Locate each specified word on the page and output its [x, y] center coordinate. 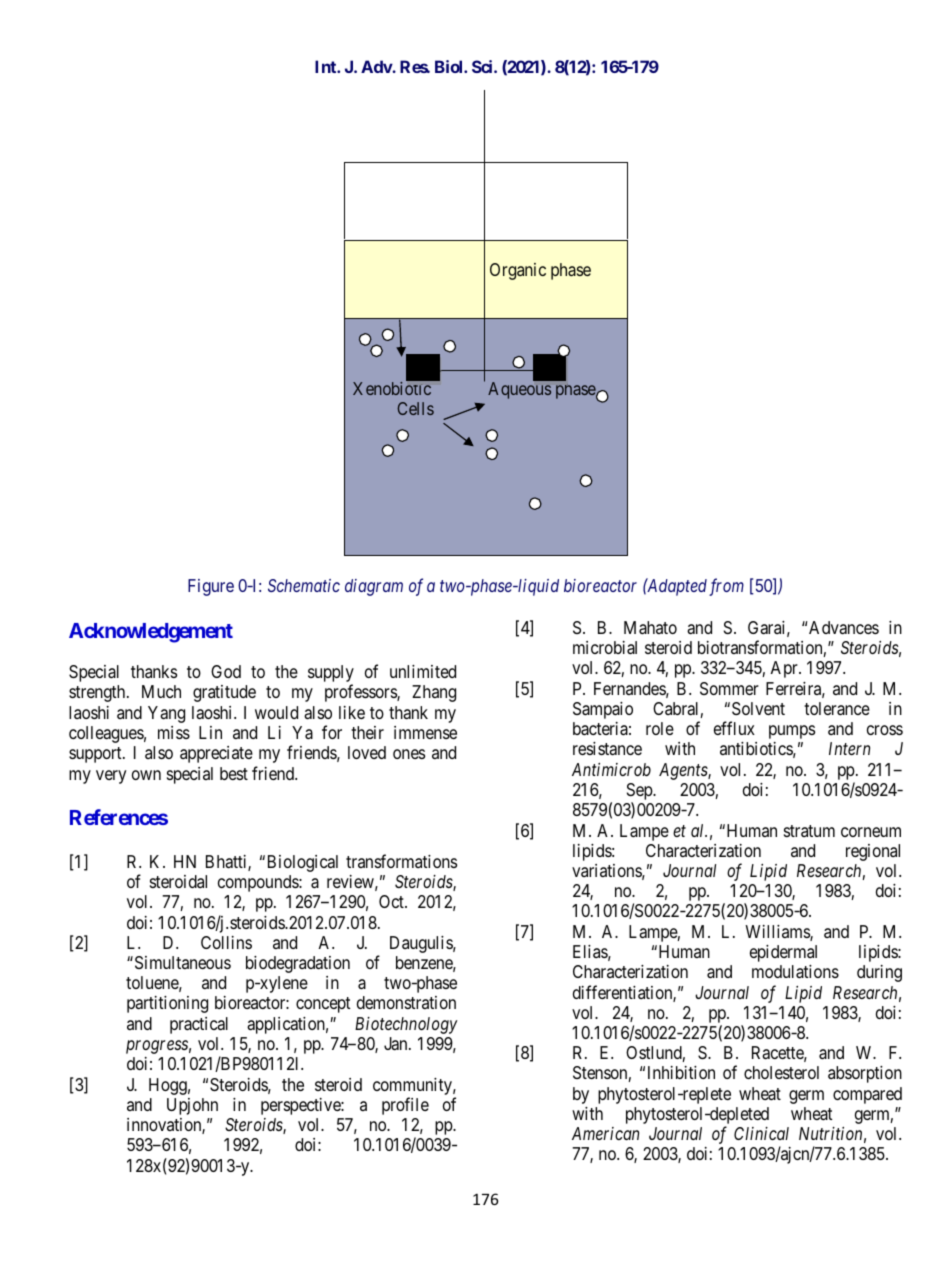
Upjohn [192, 1106]
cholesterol [781, 1072]
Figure [211, 587]
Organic [518, 271]
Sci [483, 66]
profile [405, 1106]
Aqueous [519, 390]
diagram [374, 587]
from [726, 587]
